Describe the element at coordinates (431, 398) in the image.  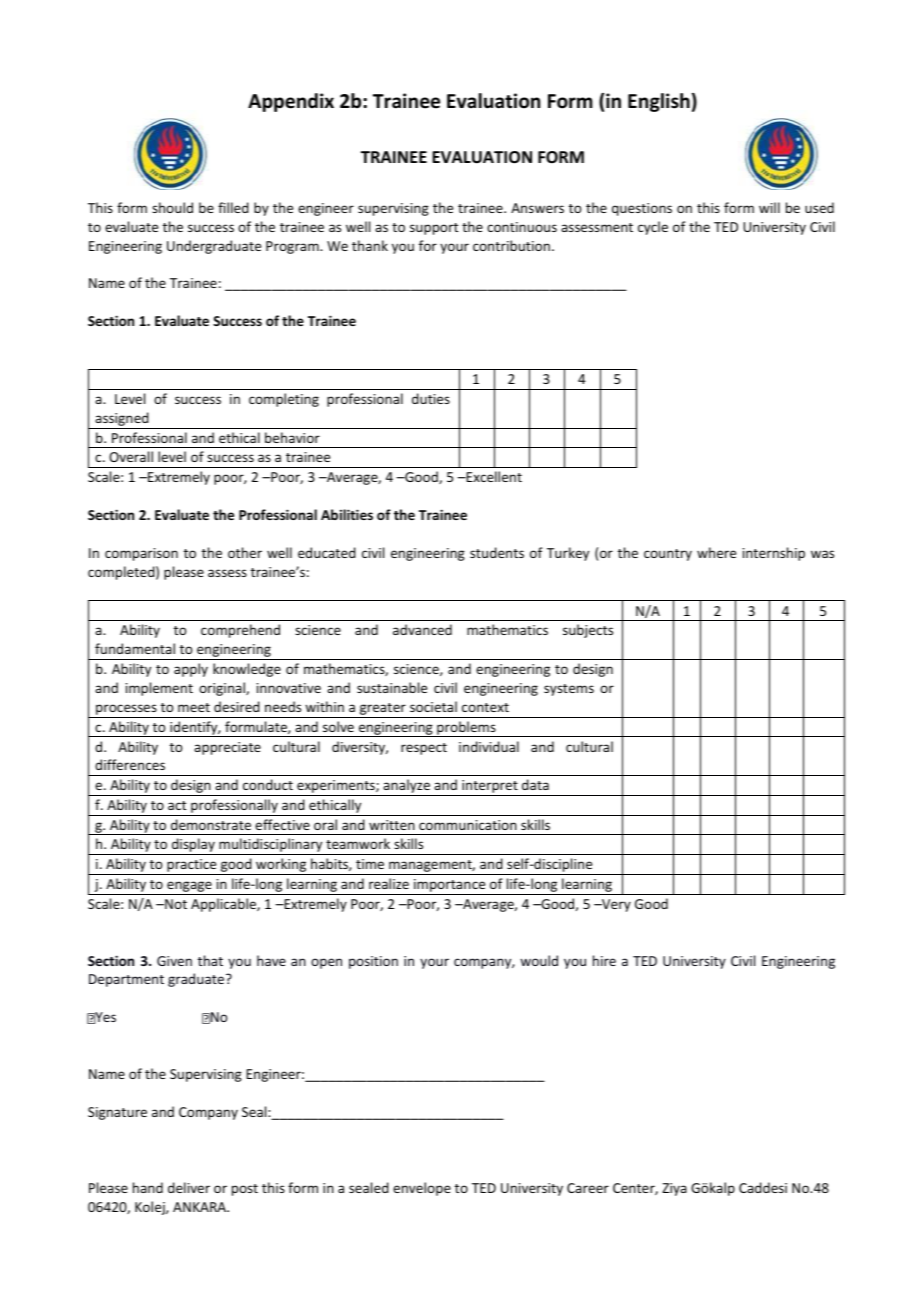
I see `duties` at that location.
